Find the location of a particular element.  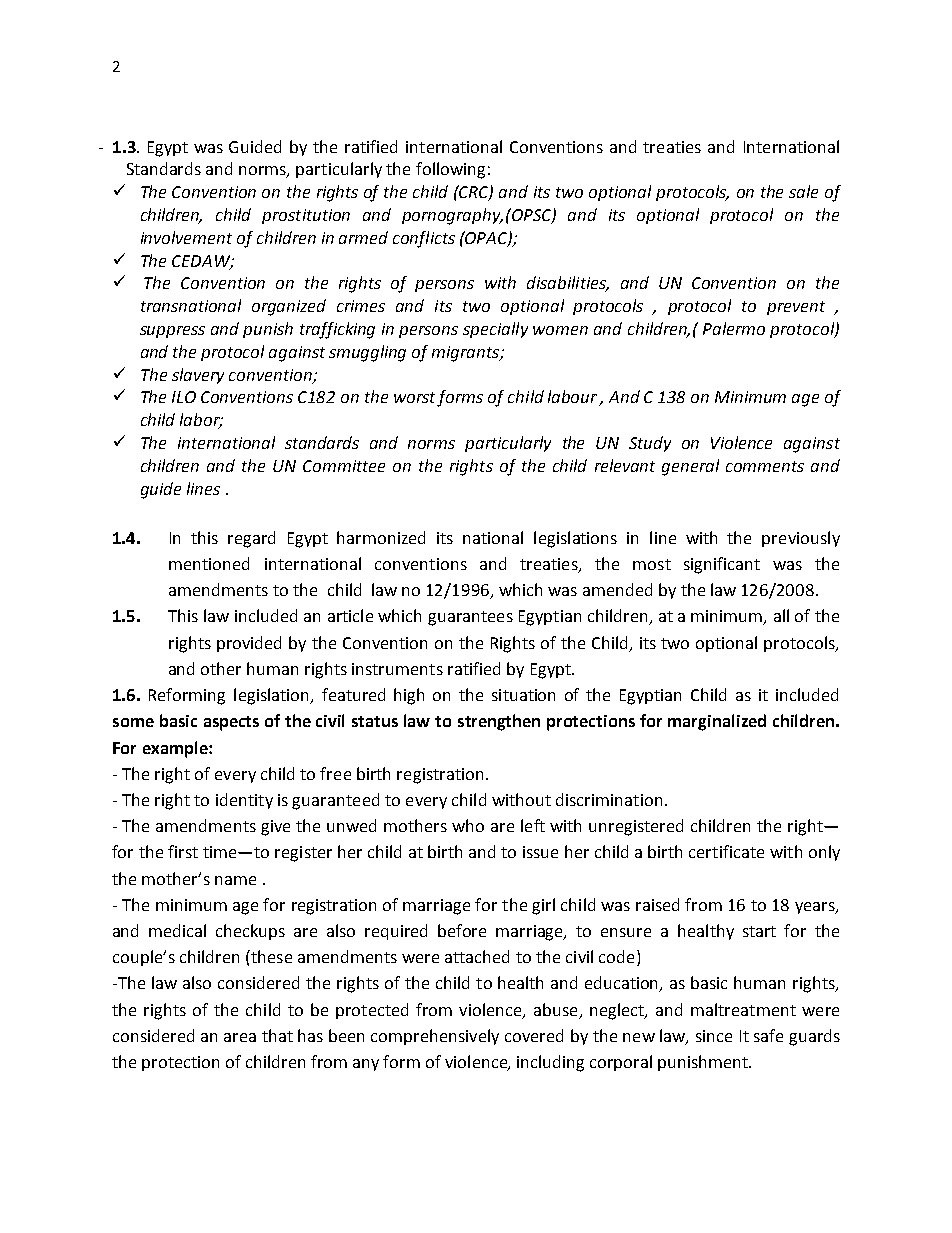

comprehensively is located at coordinates (435, 1037).
